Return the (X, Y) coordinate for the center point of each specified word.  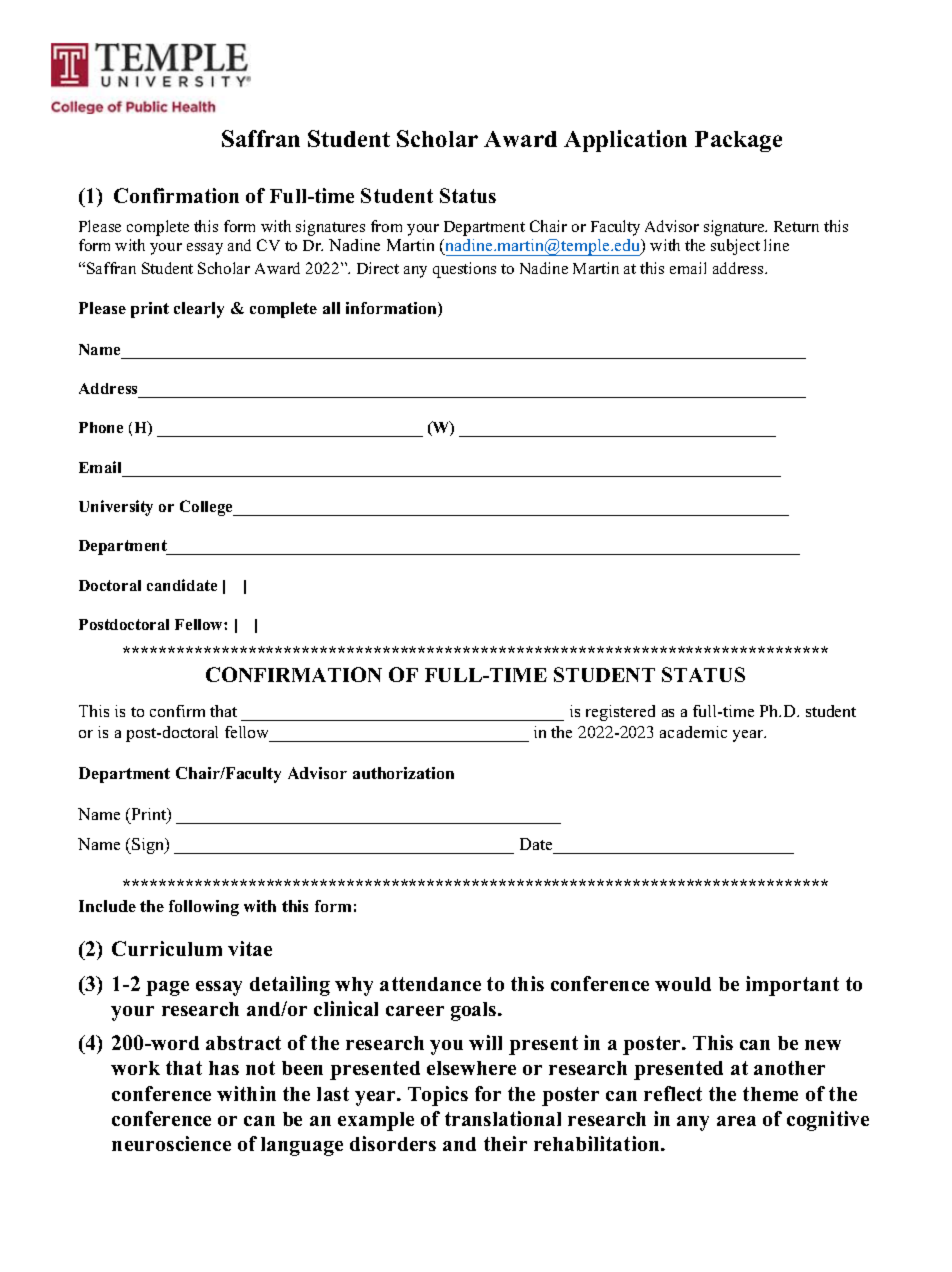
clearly (199, 310)
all (331, 308)
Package (738, 141)
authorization (403, 773)
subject (735, 247)
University (116, 508)
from (386, 226)
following (204, 908)
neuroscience (171, 1143)
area (736, 1121)
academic (693, 732)
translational (503, 1118)
